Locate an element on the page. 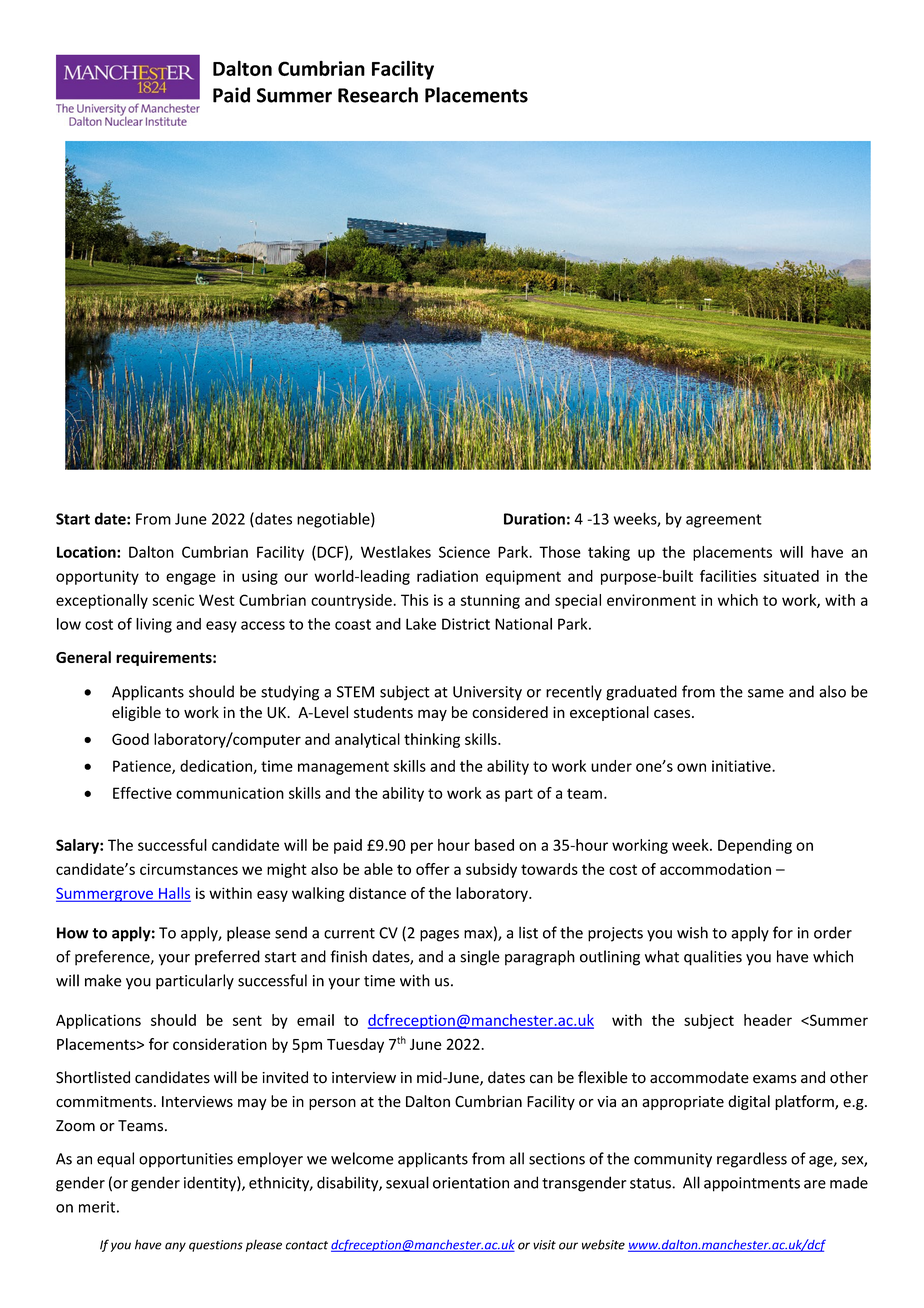  orientation is located at coordinates (471, 1183).
